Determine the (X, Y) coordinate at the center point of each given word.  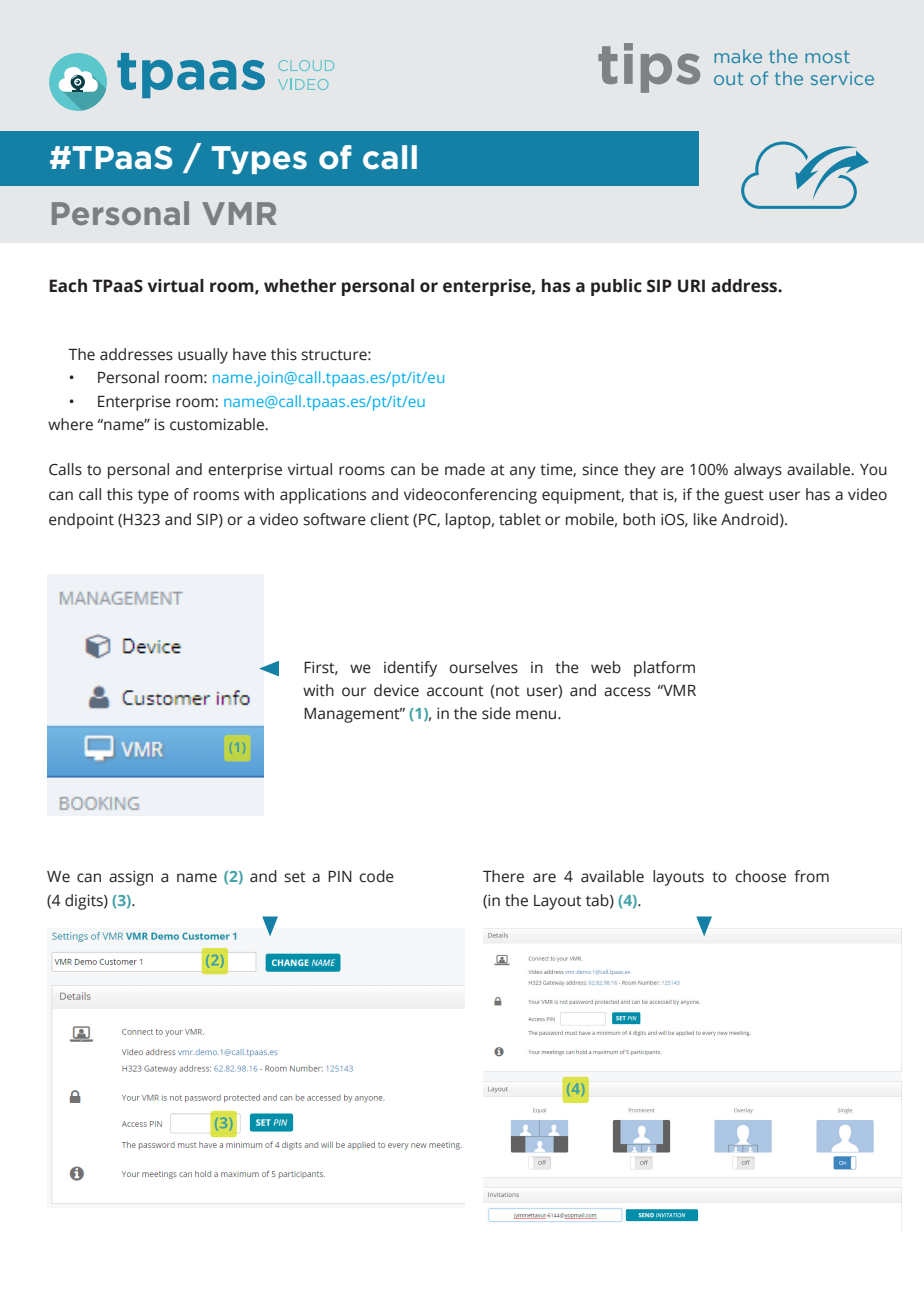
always (758, 471)
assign (131, 878)
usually (203, 356)
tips (649, 68)
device (396, 690)
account (455, 691)
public (616, 287)
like (705, 519)
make (738, 56)
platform (664, 669)
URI (691, 286)
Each (68, 286)
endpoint (81, 521)
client (389, 519)
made (465, 469)
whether (300, 286)
